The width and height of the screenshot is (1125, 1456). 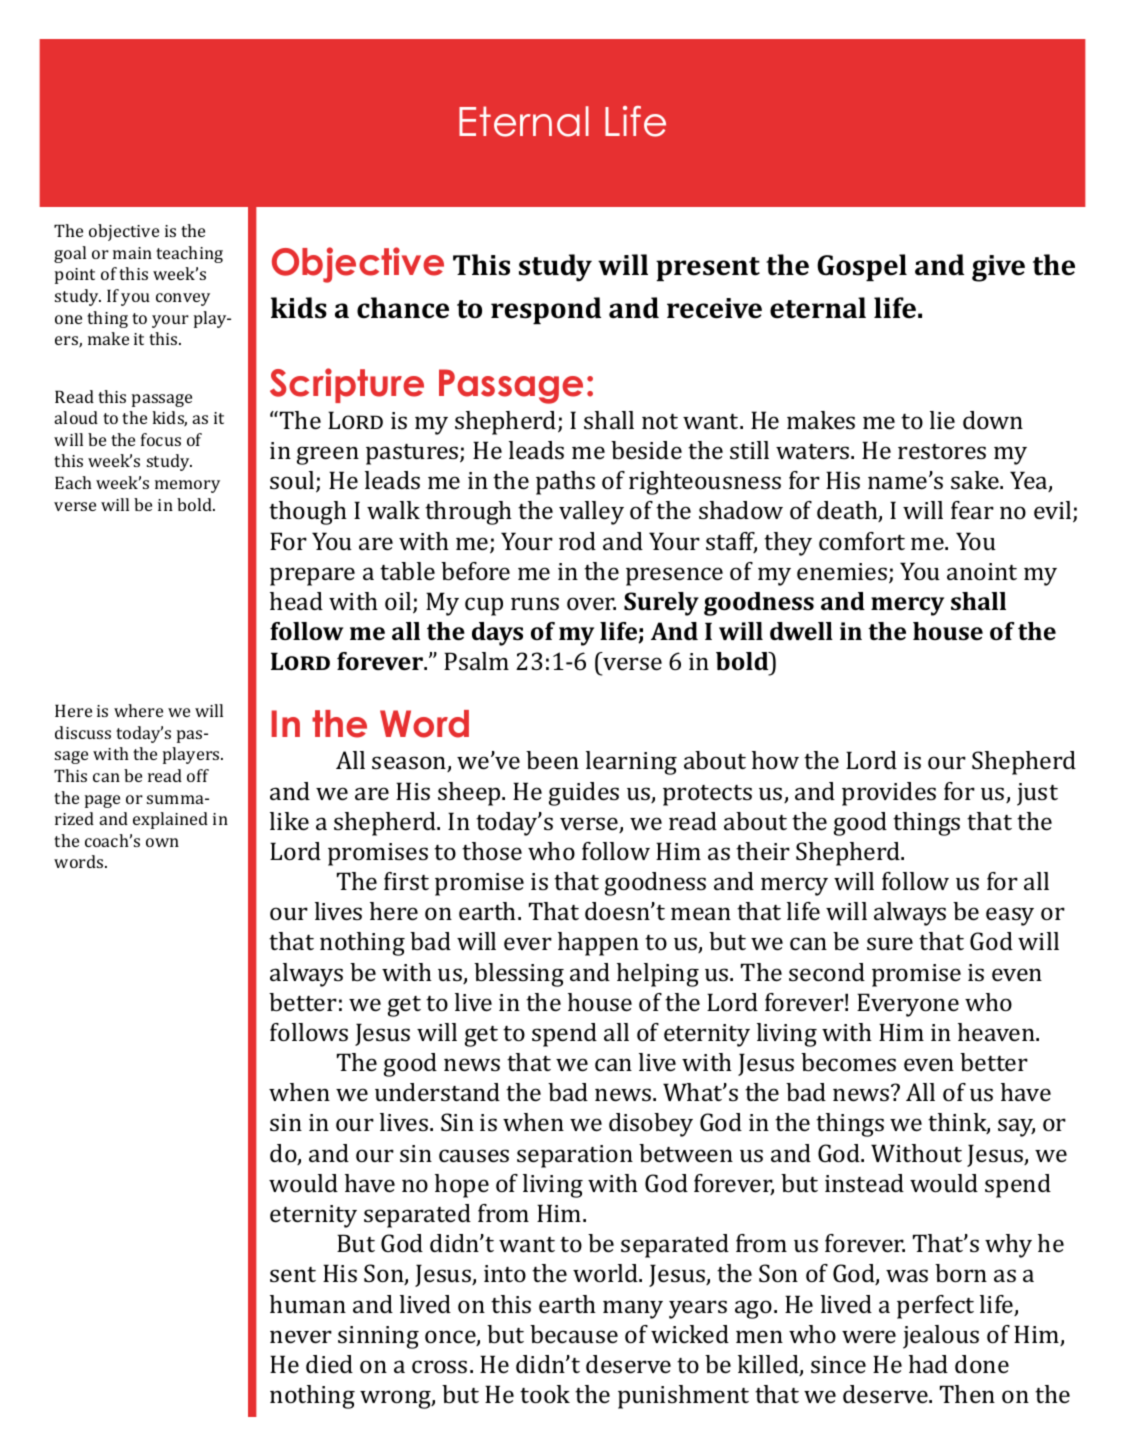 What do you see at coordinates (584, 794) in the screenshot?
I see `guides` at bounding box center [584, 794].
